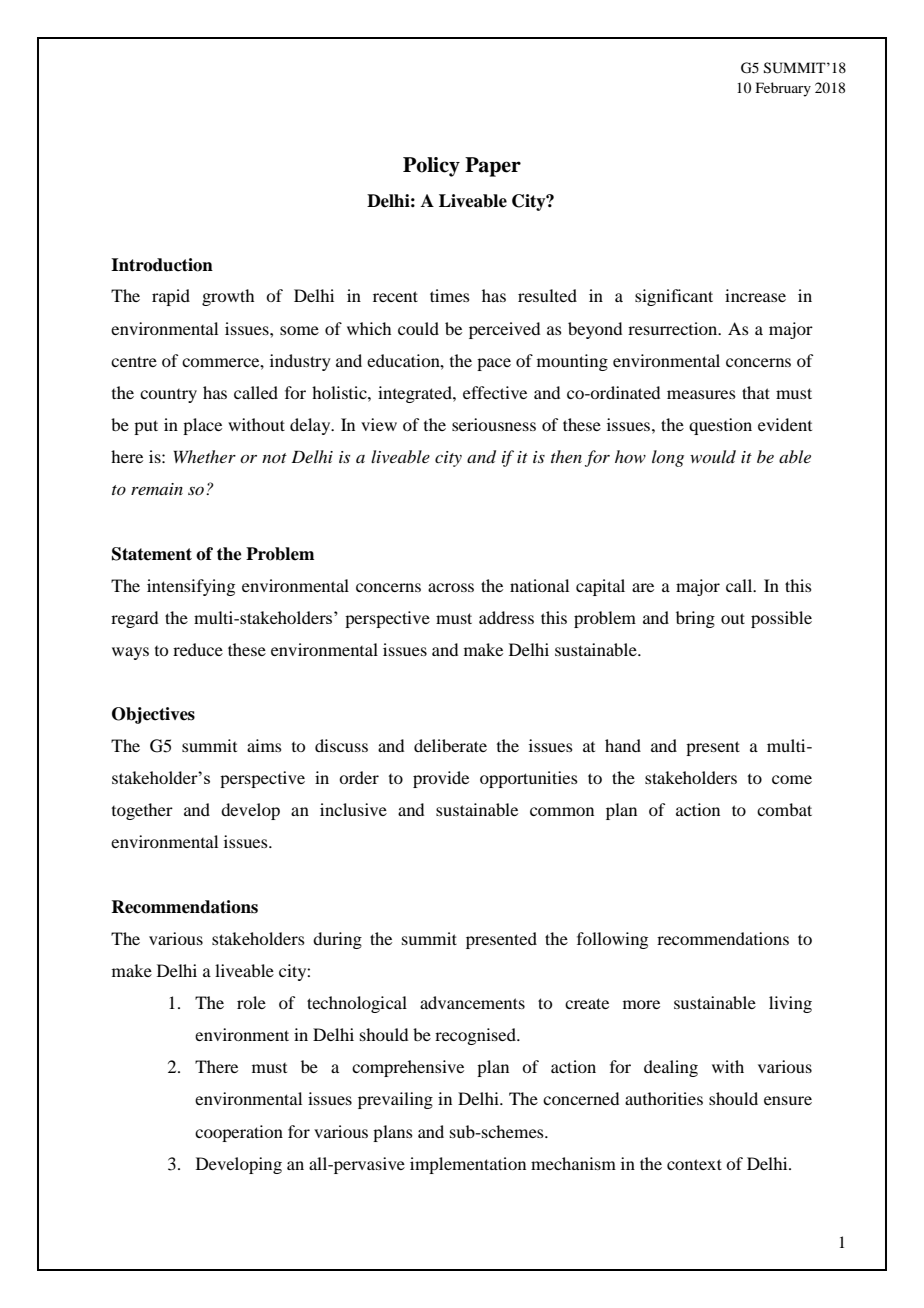  What do you see at coordinates (506, 617) in the page?
I see `address` at bounding box center [506, 617].
